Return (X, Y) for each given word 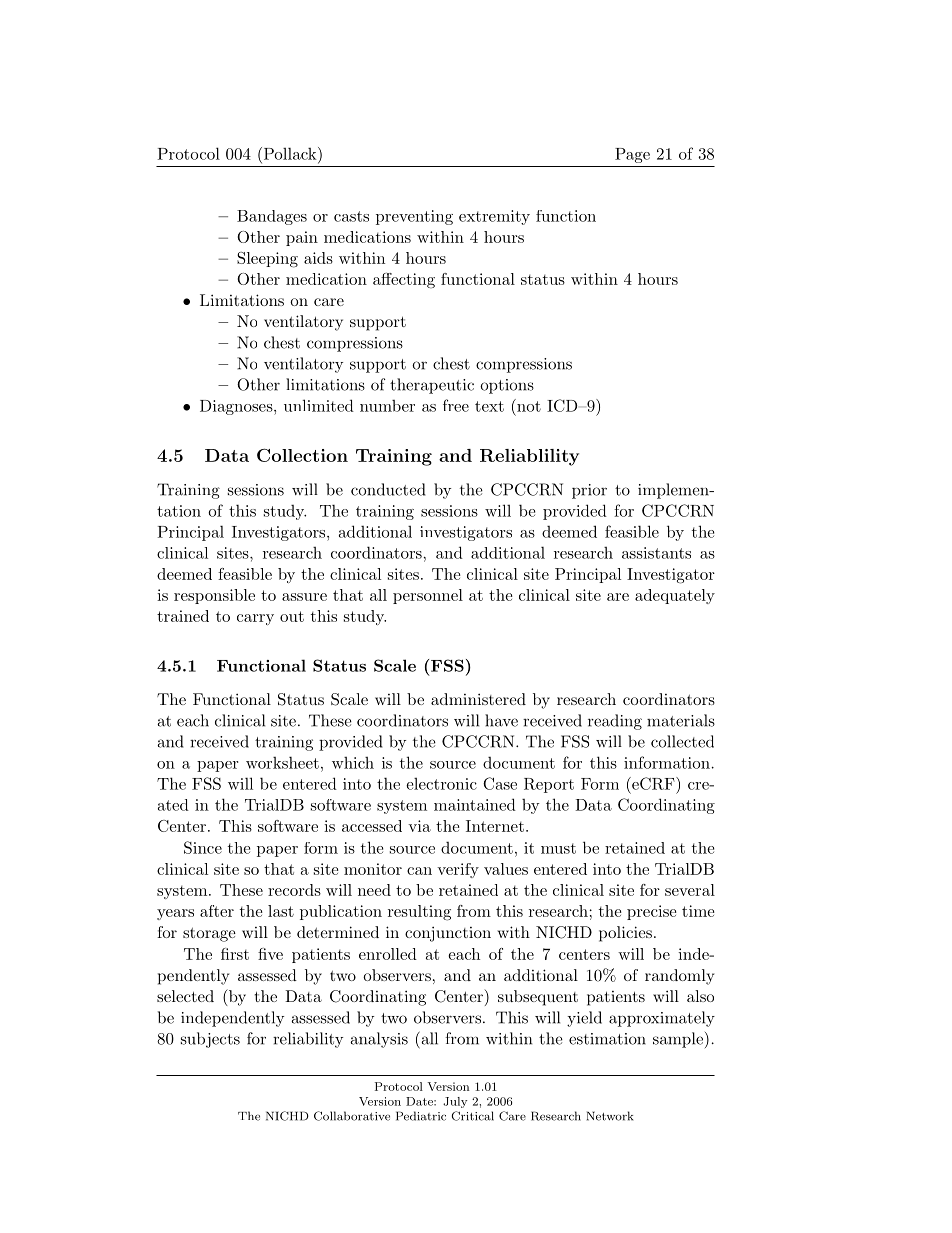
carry (255, 619)
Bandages (272, 217)
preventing (414, 217)
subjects (210, 1040)
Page (632, 155)
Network (610, 1116)
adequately (675, 596)
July (455, 1102)
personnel (428, 596)
